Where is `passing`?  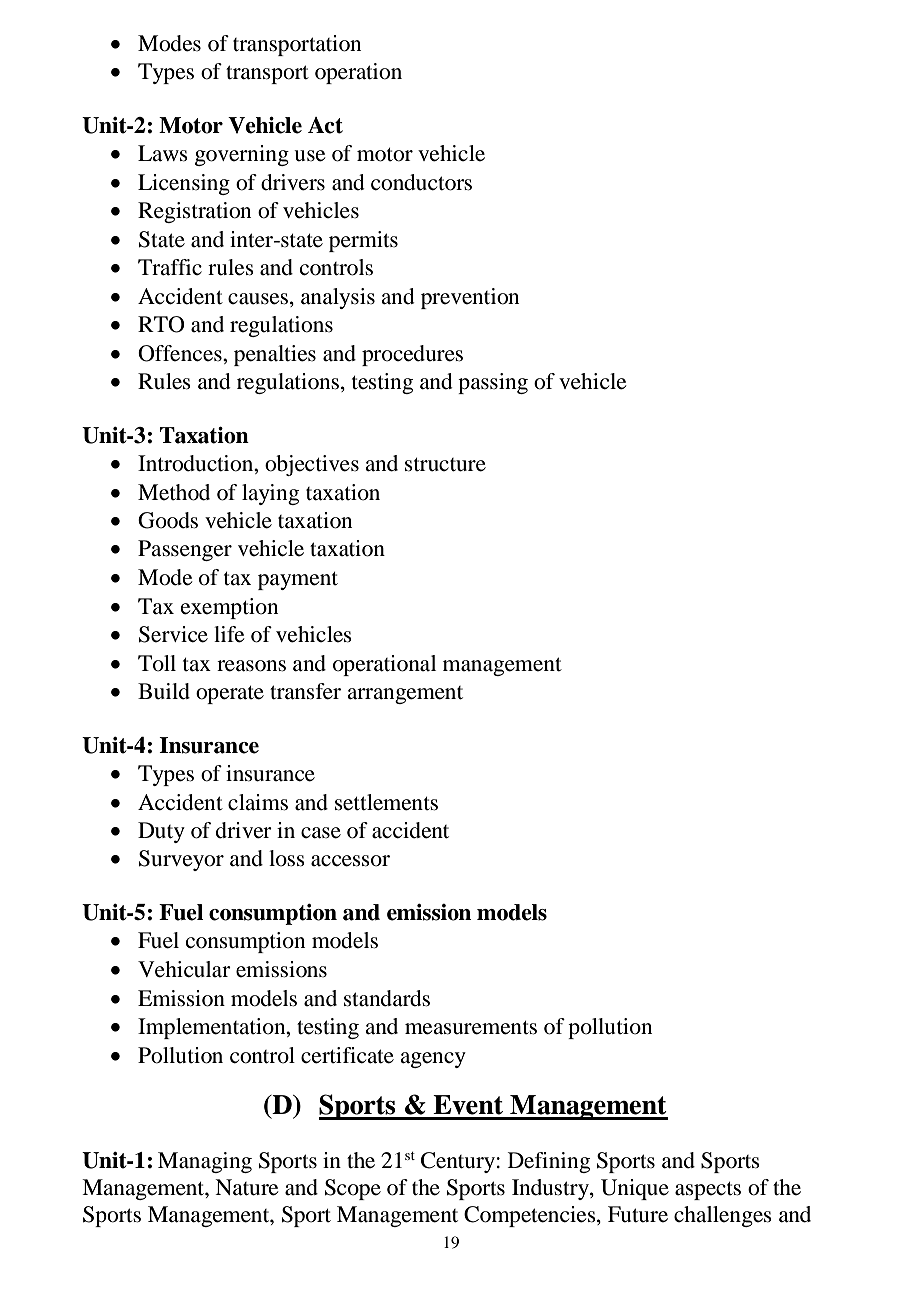 passing is located at coordinates (493, 383).
